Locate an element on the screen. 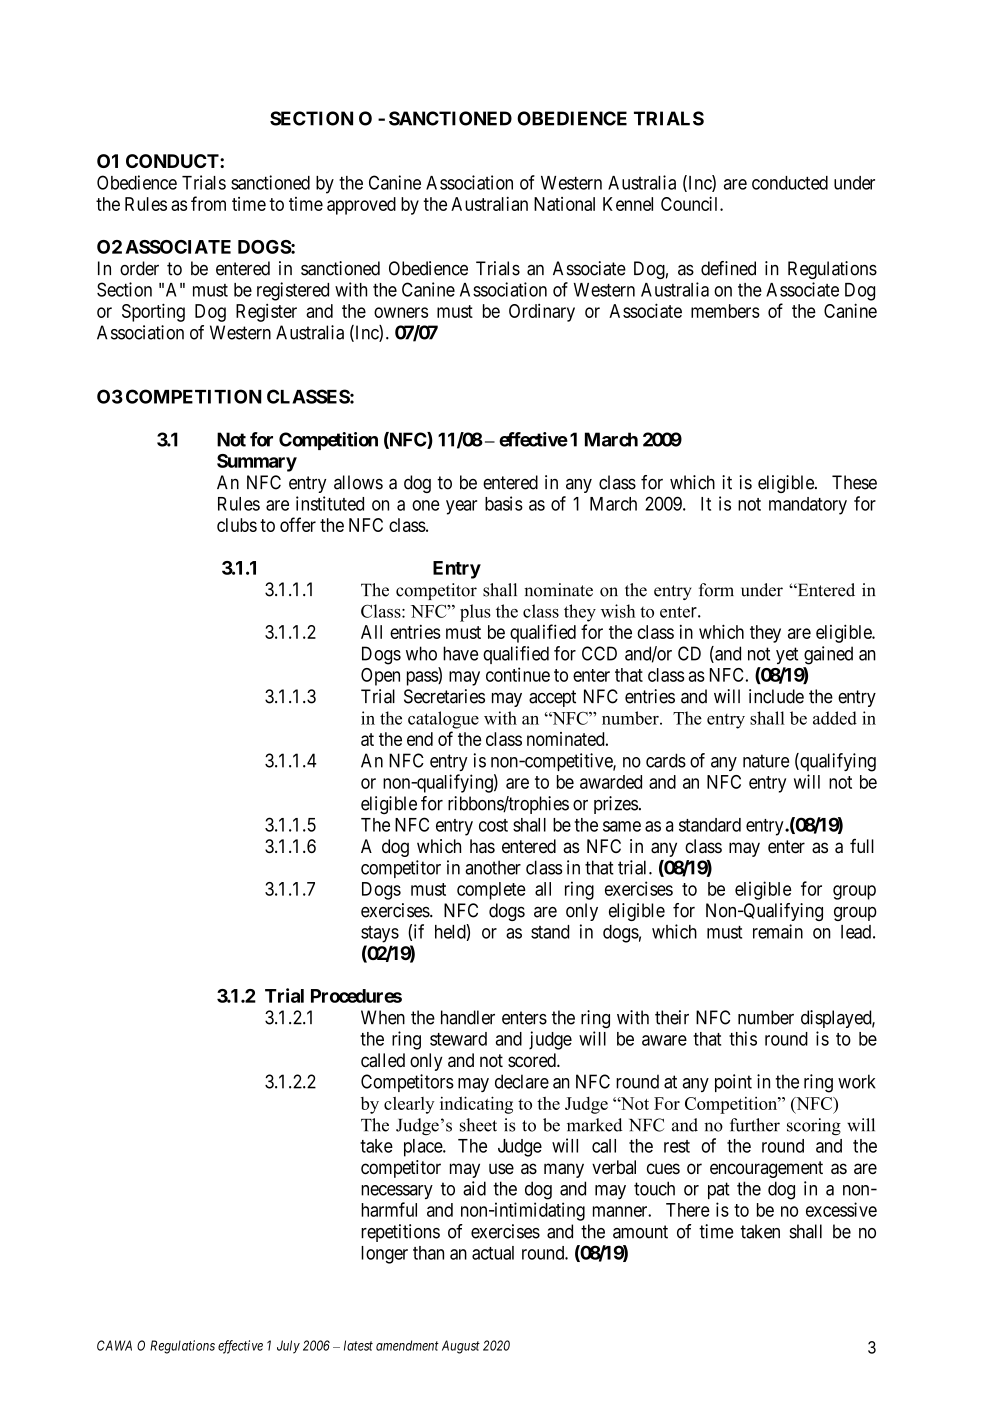 Image resolution: width=995 pixels, height=1413 pixels. July is located at coordinates (288, 1347).
